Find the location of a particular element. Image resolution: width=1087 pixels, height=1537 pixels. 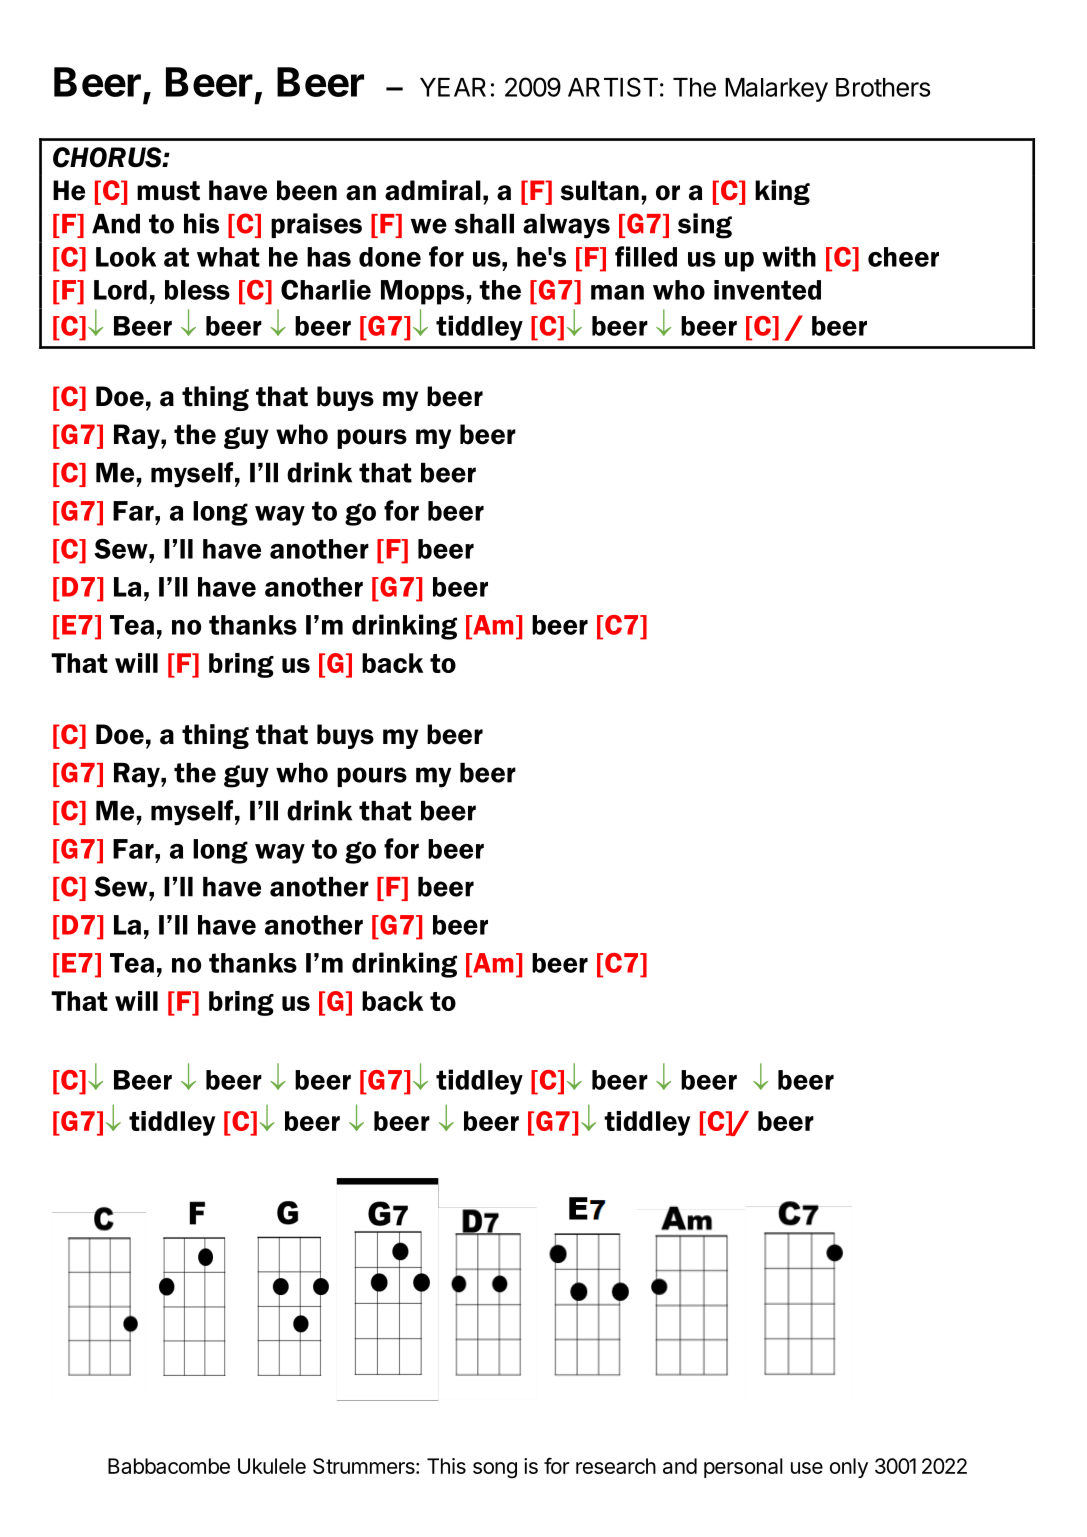

use is located at coordinates (807, 1468).
